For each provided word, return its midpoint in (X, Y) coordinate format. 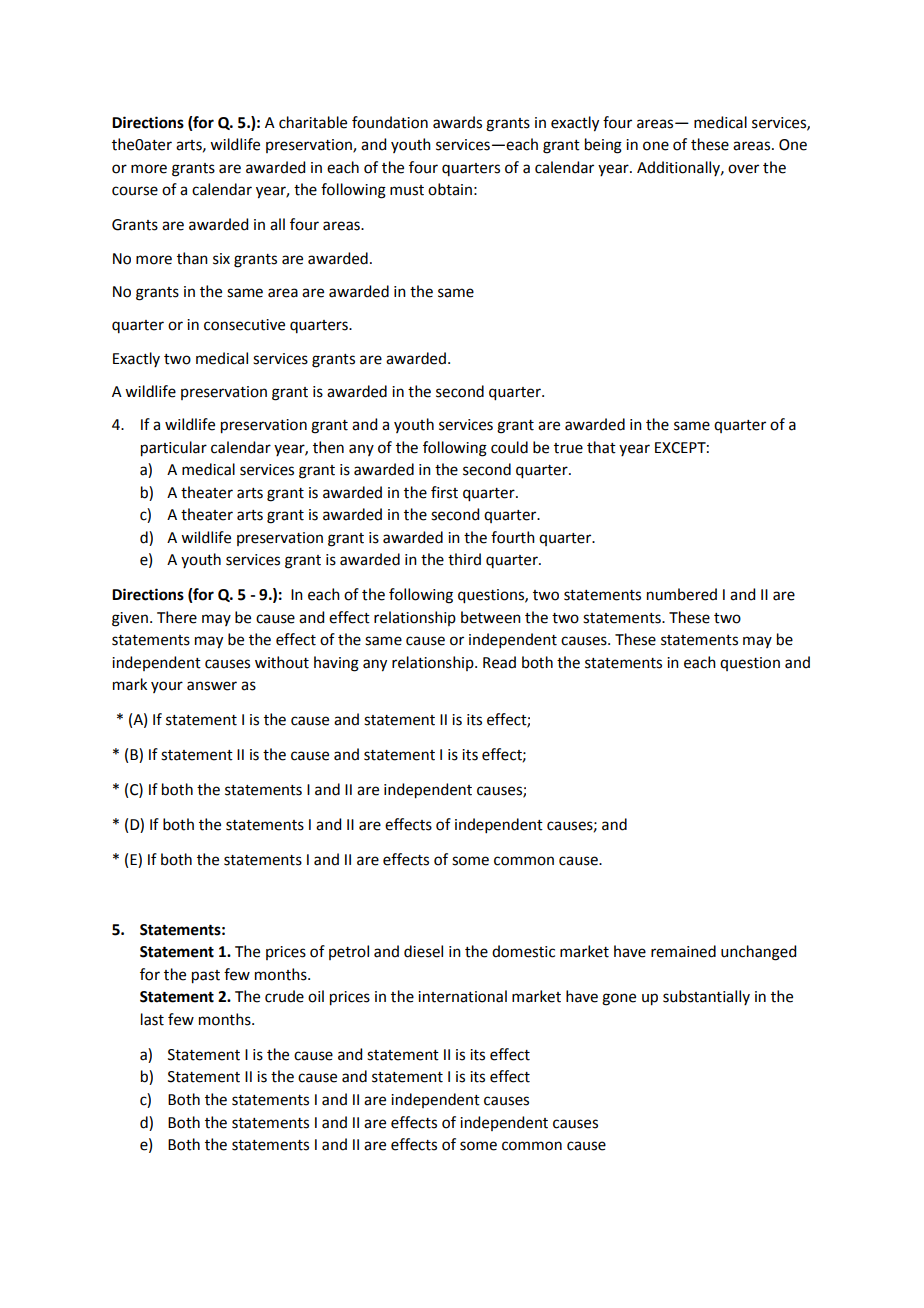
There (177, 617)
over (743, 169)
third (464, 559)
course (135, 191)
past (206, 977)
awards (457, 122)
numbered (682, 594)
